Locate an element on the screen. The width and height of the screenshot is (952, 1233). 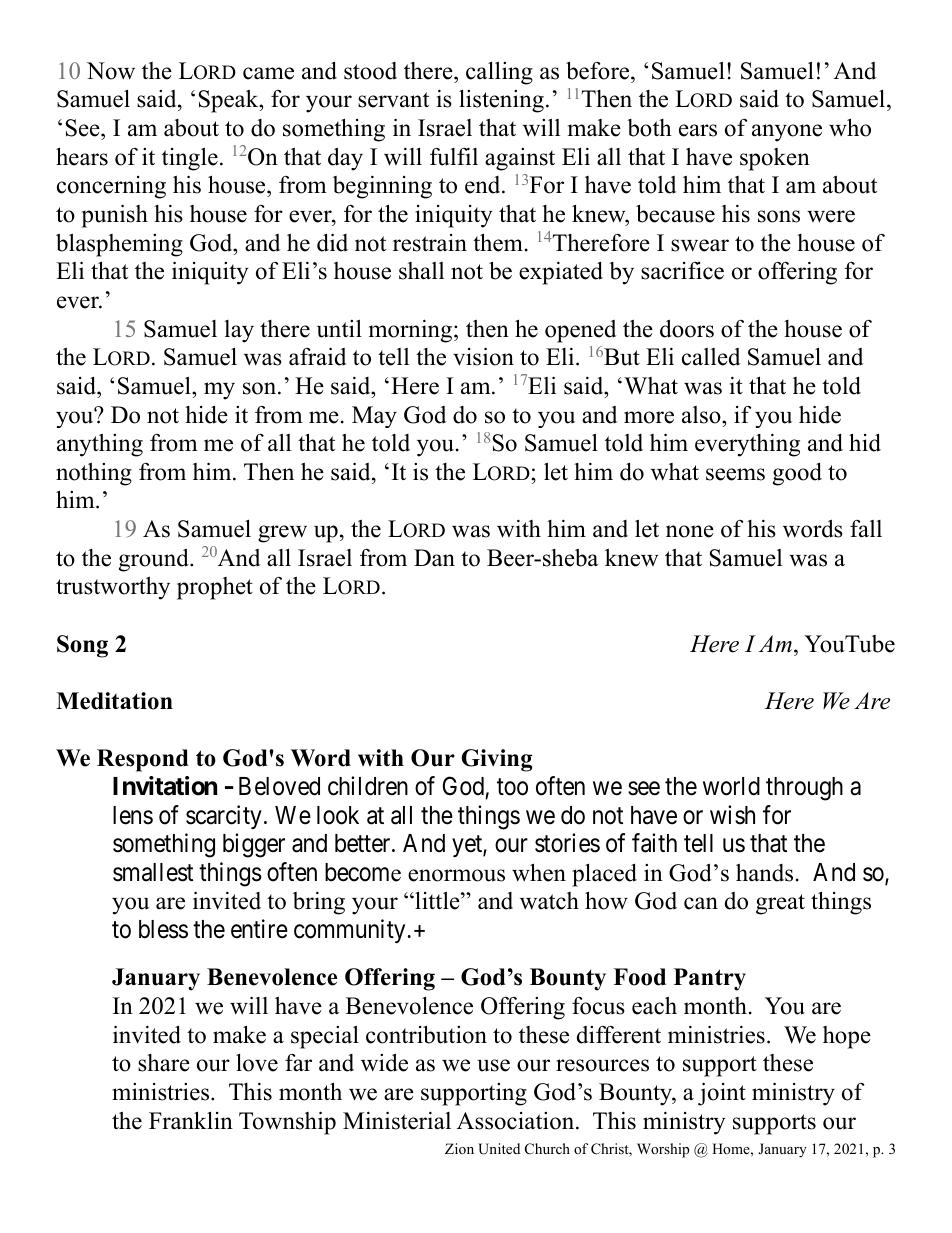
prophet is located at coordinates (215, 588).
